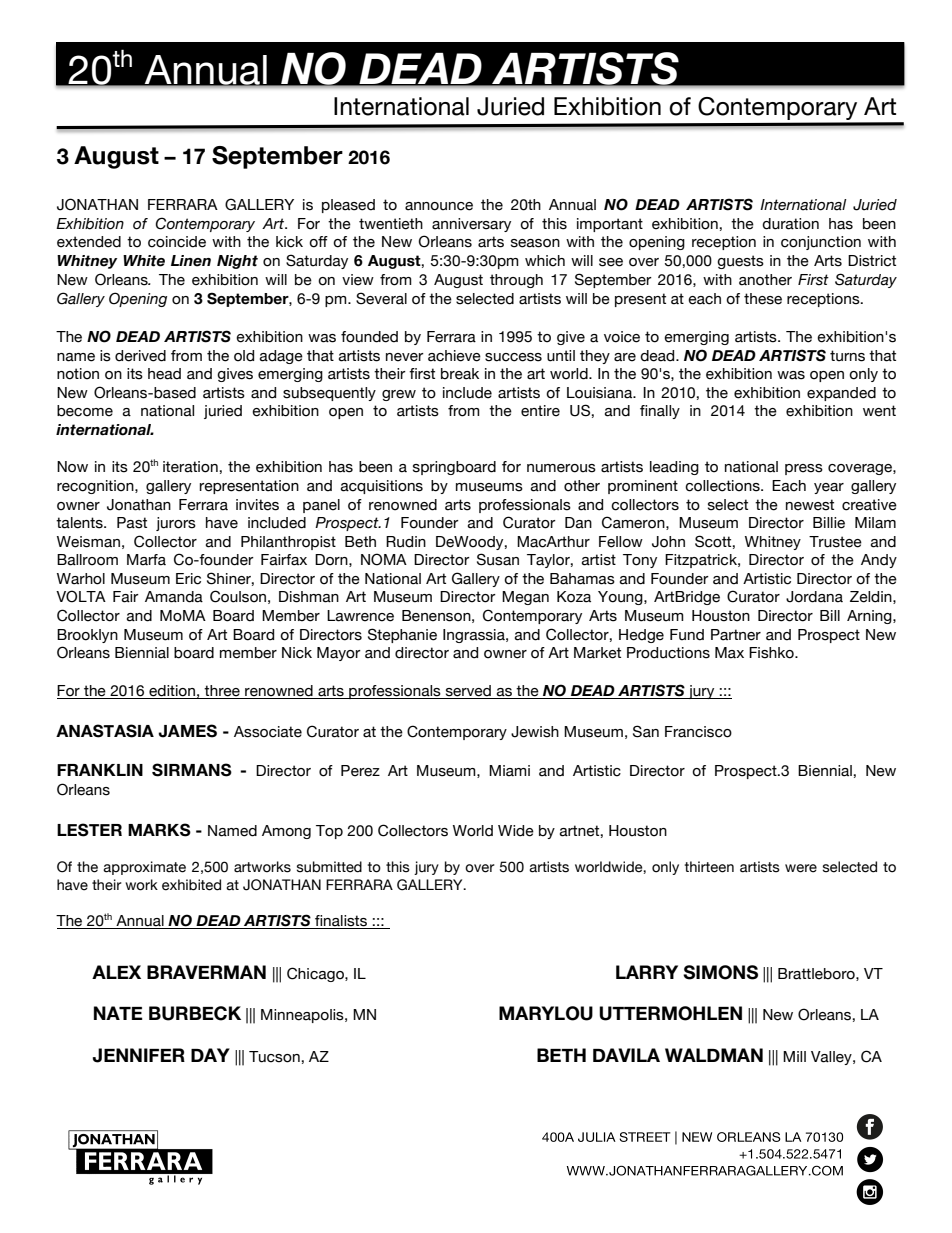  I want to click on newest, so click(810, 505).
